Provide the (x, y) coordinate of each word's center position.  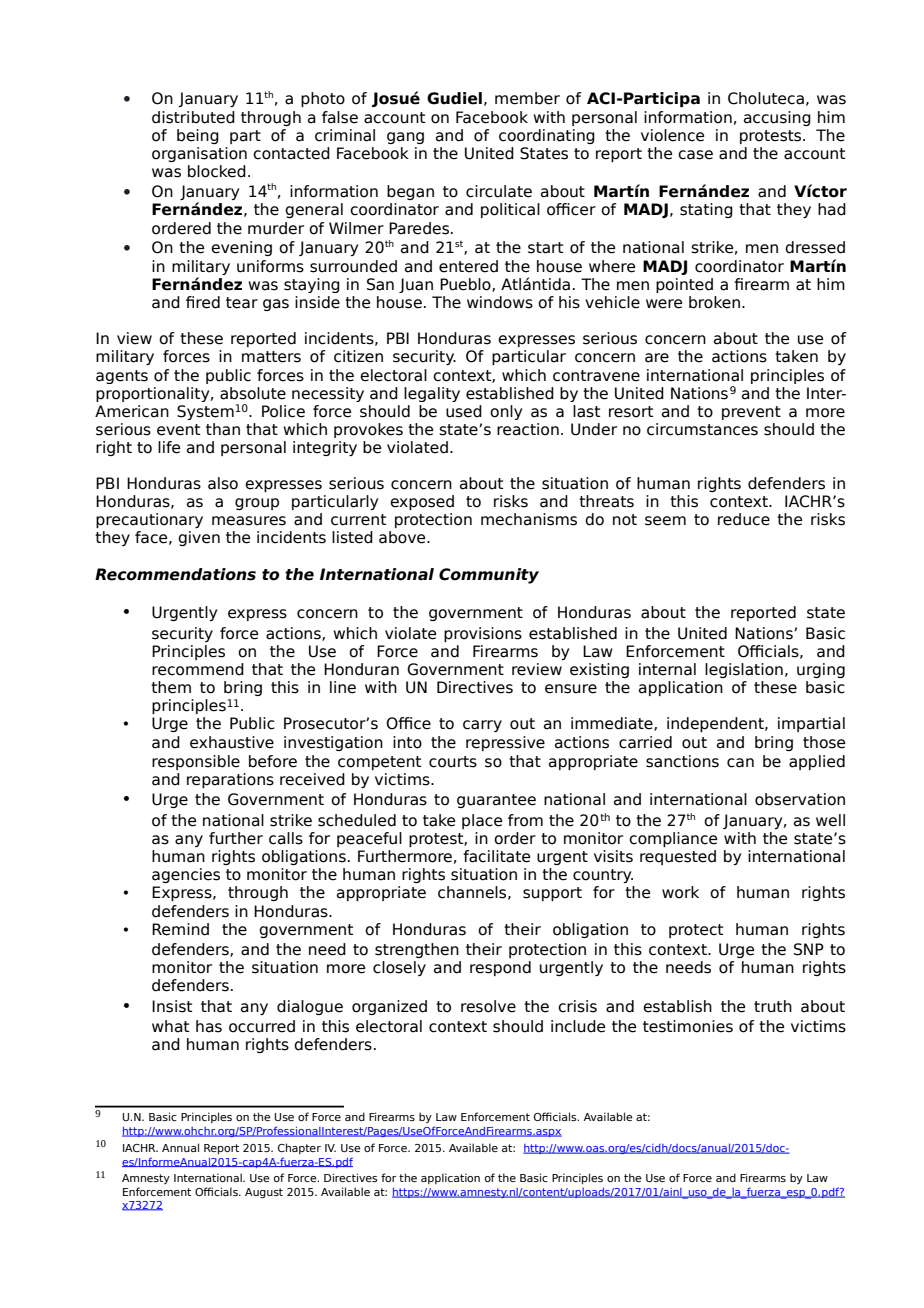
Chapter (299, 1148)
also (223, 483)
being (198, 136)
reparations (230, 780)
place (482, 821)
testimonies (688, 1026)
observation (800, 799)
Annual (180, 1147)
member (527, 98)
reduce (744, 519)
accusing (777, 118)
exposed (422, 502)
